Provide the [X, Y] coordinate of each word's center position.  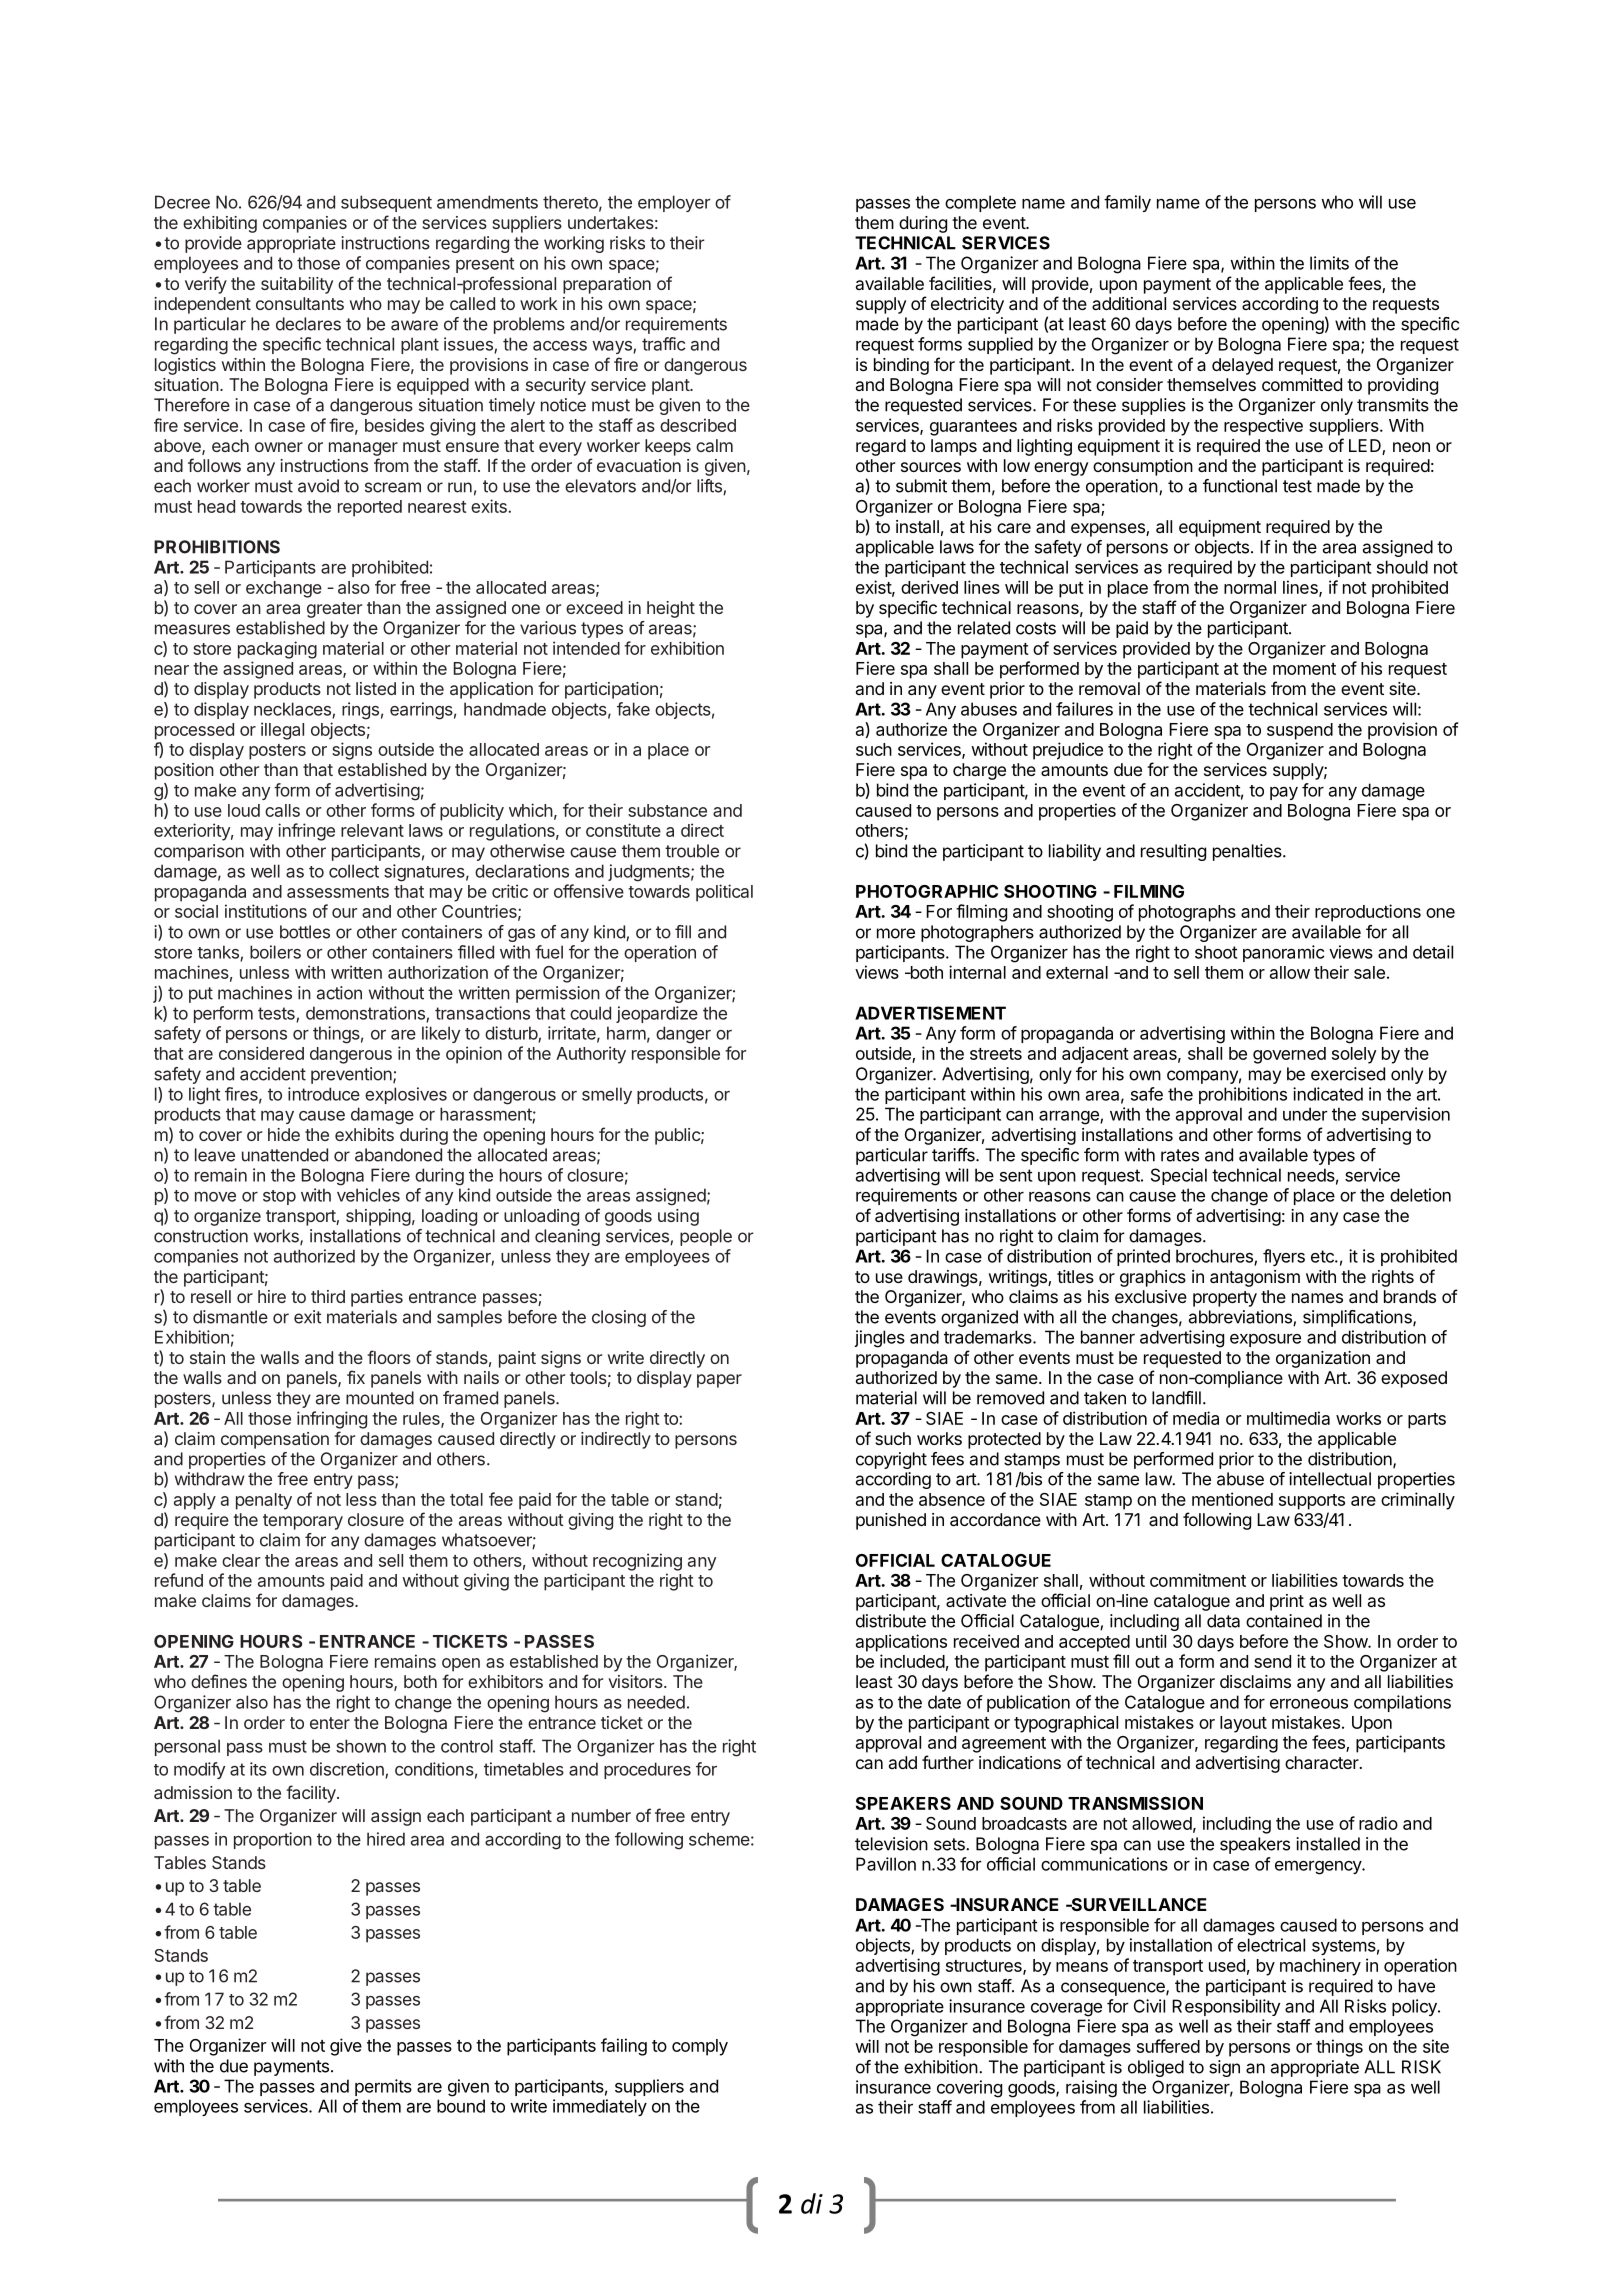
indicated [1328, 1094]
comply [700, 2047]
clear [241, 1560]
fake [633, 709]
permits [383, 2087]
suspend [1300, 731]
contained [1284, 1621]
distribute [891, 1621]
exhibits [364, 1134]
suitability [297, 285]
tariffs [954, 1155]
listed [376, 688]
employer [674, 203]
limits [1329, 263]
